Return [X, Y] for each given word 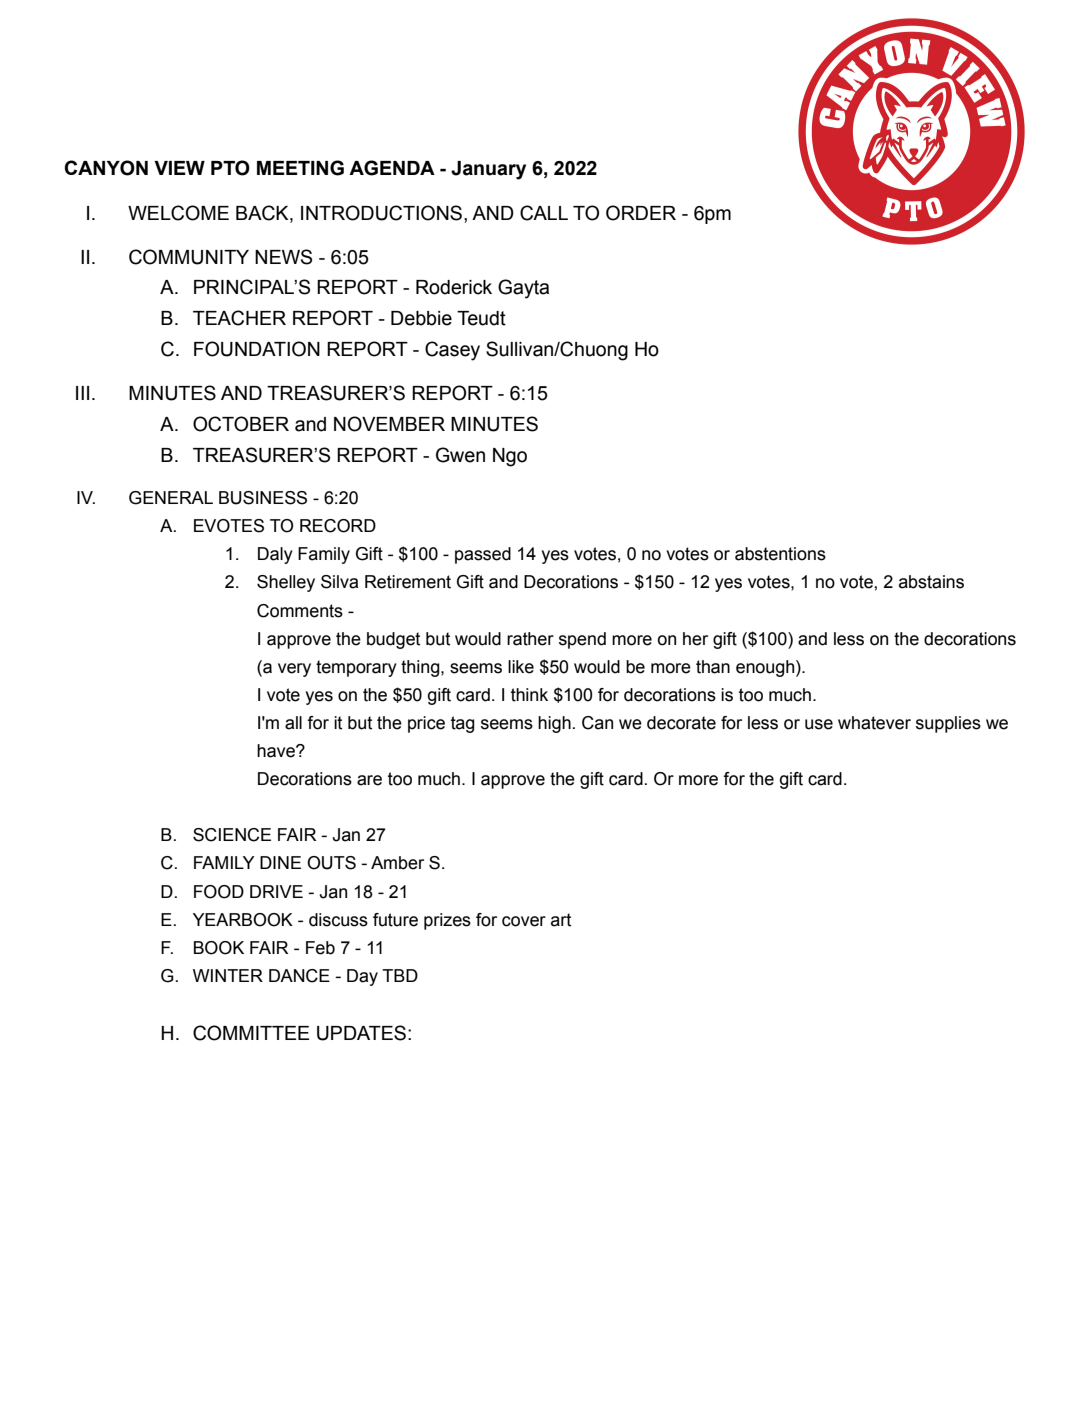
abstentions [780, 554]
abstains [931, 582]
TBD [400, 975]
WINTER [228, 975]
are [369, 780]
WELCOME [178, 213]
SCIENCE [232, 835]
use [819, 724]
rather [530, 639]
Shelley [286, 583]
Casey [452, 351]
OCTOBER [241, 424]
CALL [544, 213]
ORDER [641, 213]
